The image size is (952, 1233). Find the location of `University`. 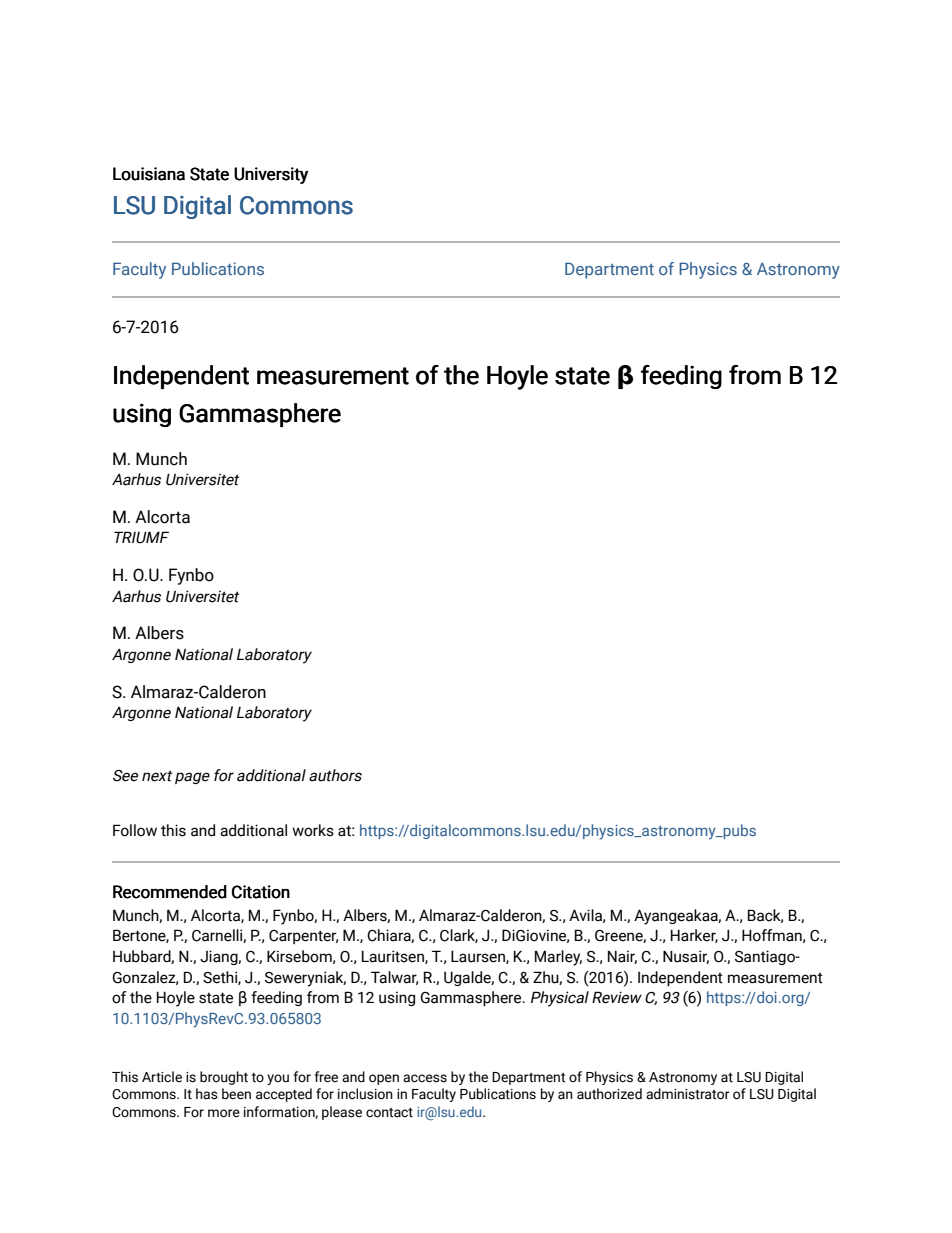

University is located at coordinates (271, 175).
